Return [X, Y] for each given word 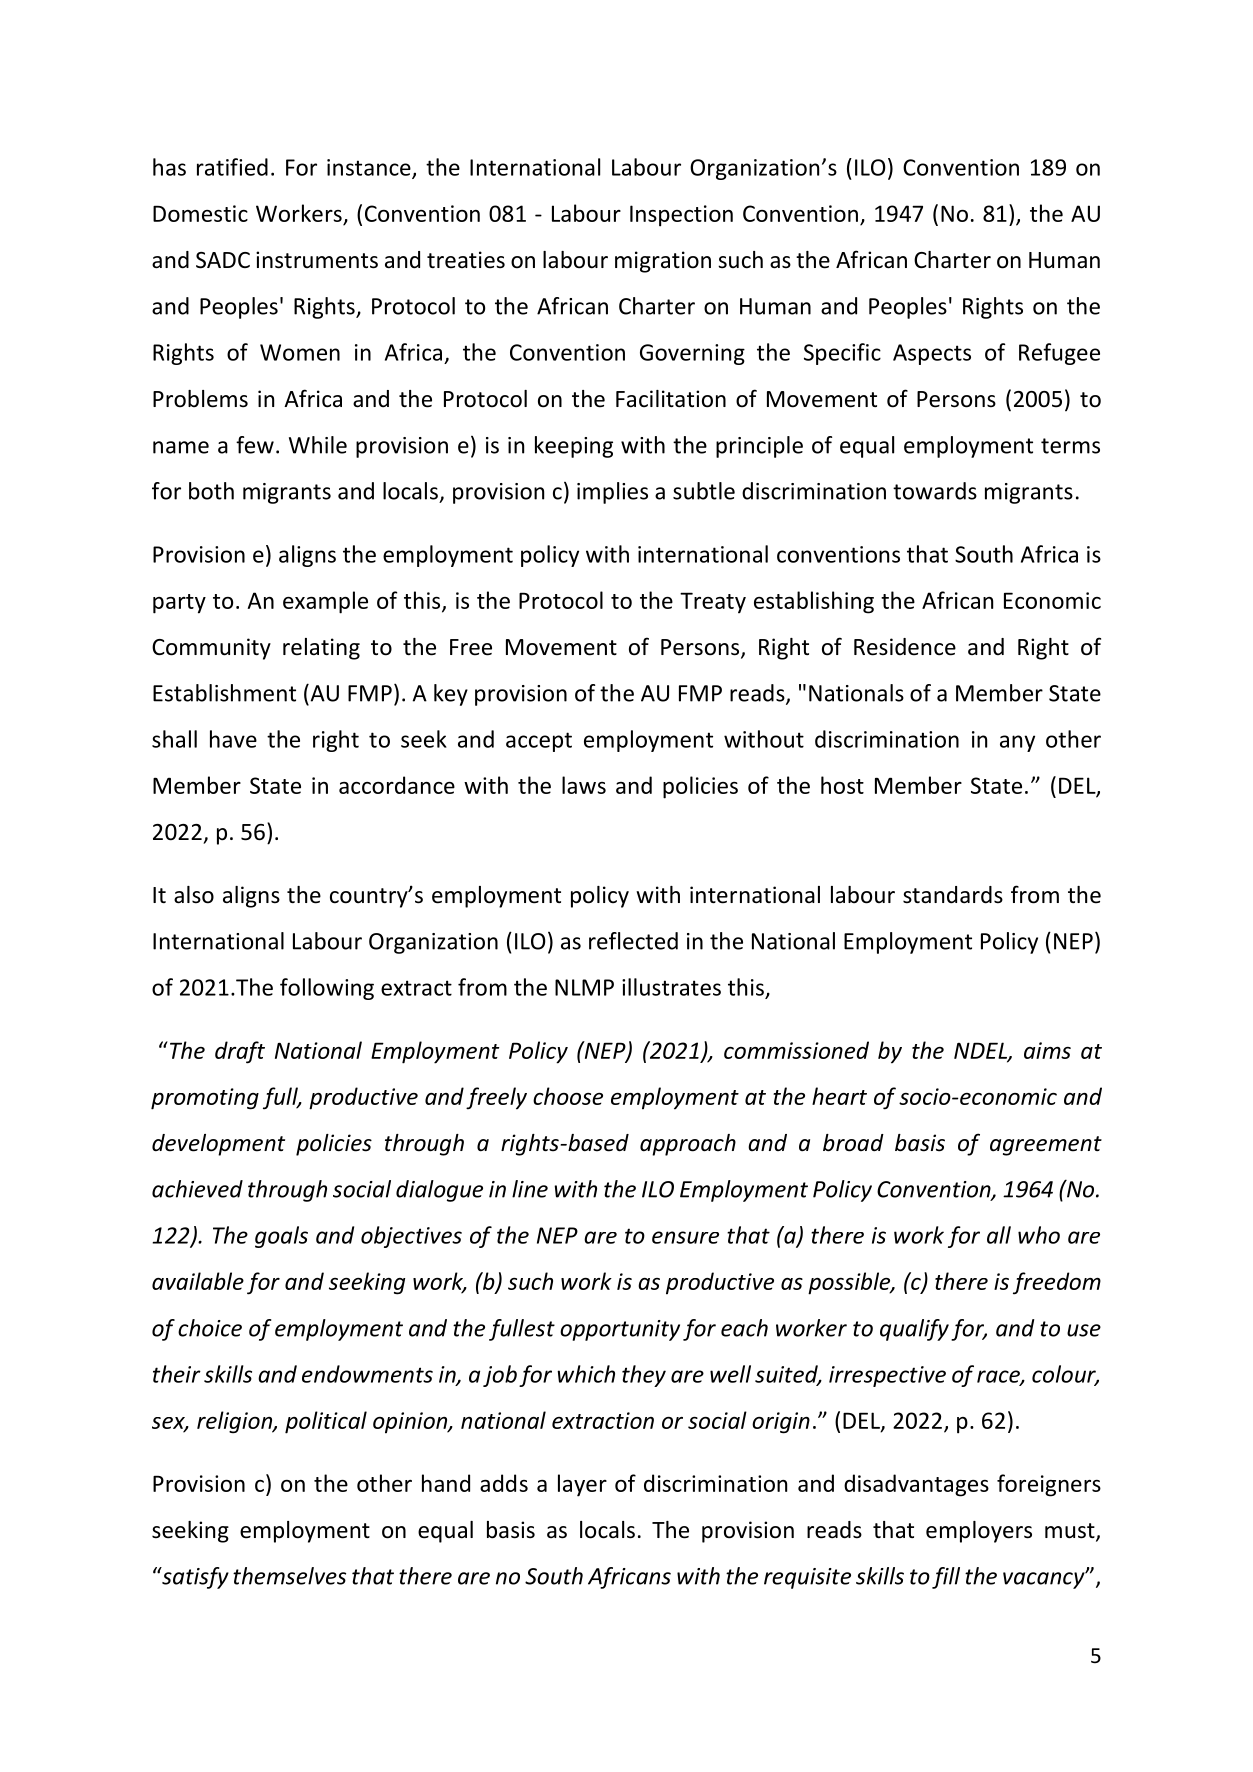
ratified [232, 167]
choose [568, 1096]
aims [1047, 1050]
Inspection [681, 216]
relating [321, 649]
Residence [905, 647]
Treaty [713, 602]
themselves [289, 1576]
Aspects [932, 354]
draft [240, 1052]
